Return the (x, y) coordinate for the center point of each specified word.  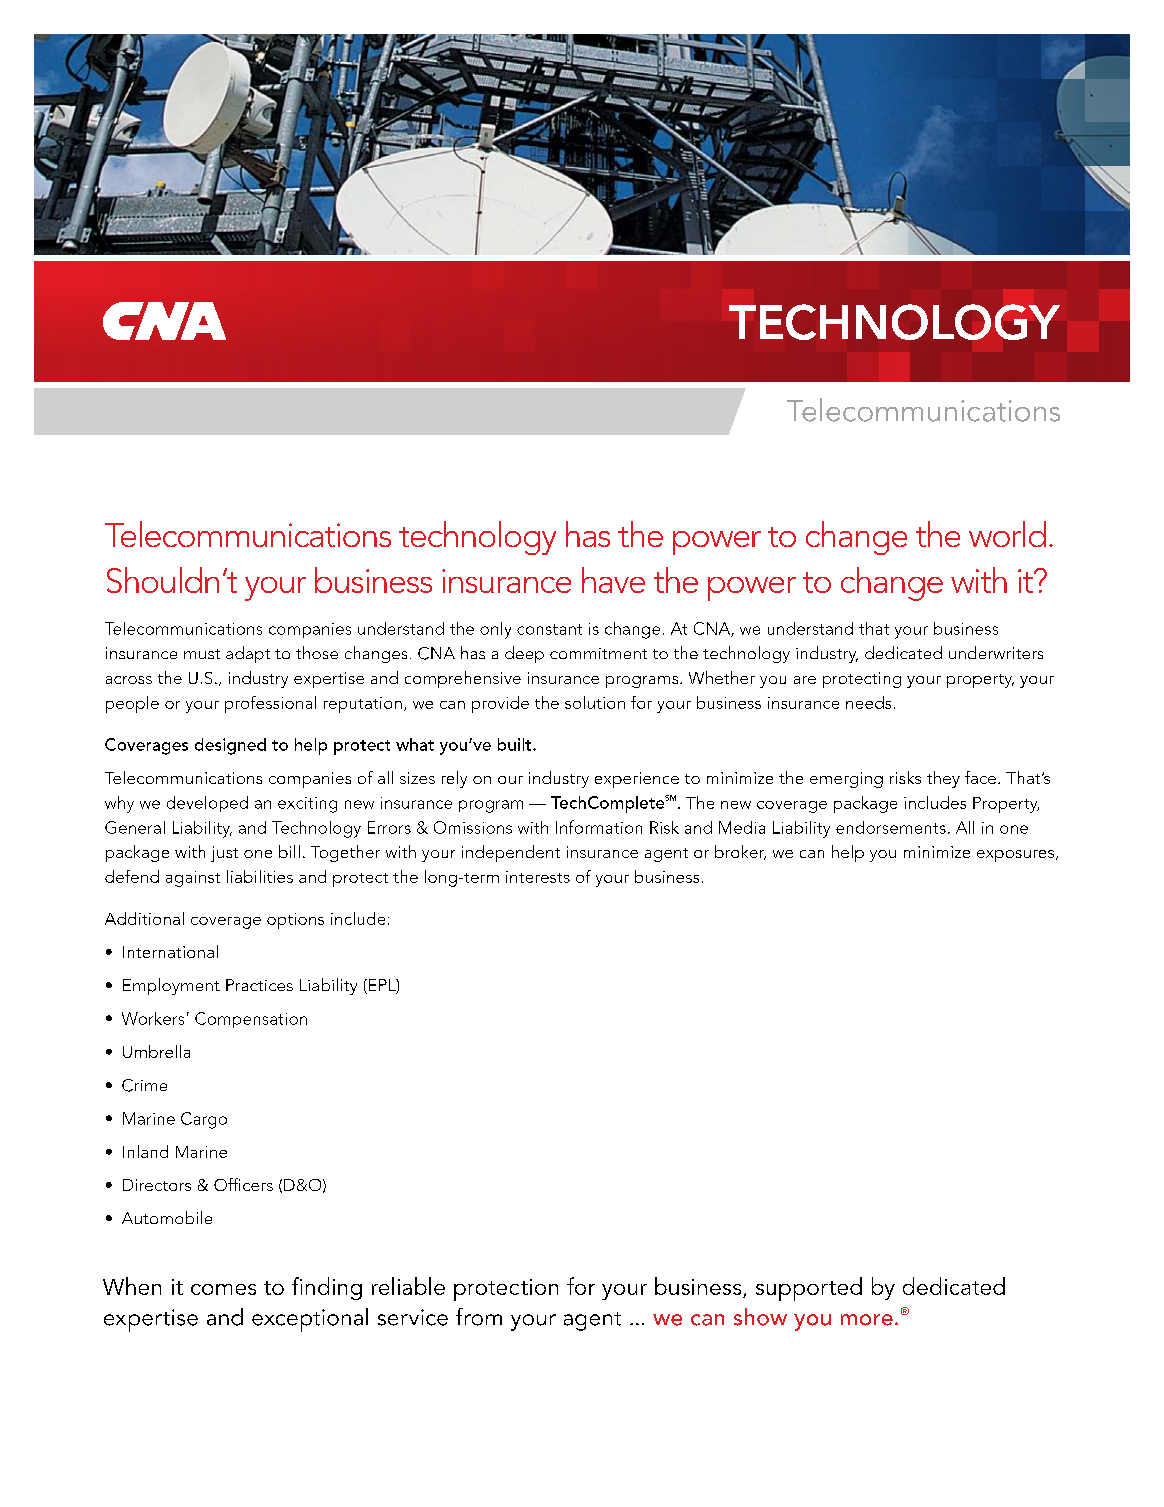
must (202, 654)
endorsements (891, 827)
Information (599, 827)
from (479, 1317)
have (613, 580)
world (1007, 534)
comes (223, 1289)
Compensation (251, 1020)
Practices (259, 985)
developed (207, 804)
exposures (1015, 856)
